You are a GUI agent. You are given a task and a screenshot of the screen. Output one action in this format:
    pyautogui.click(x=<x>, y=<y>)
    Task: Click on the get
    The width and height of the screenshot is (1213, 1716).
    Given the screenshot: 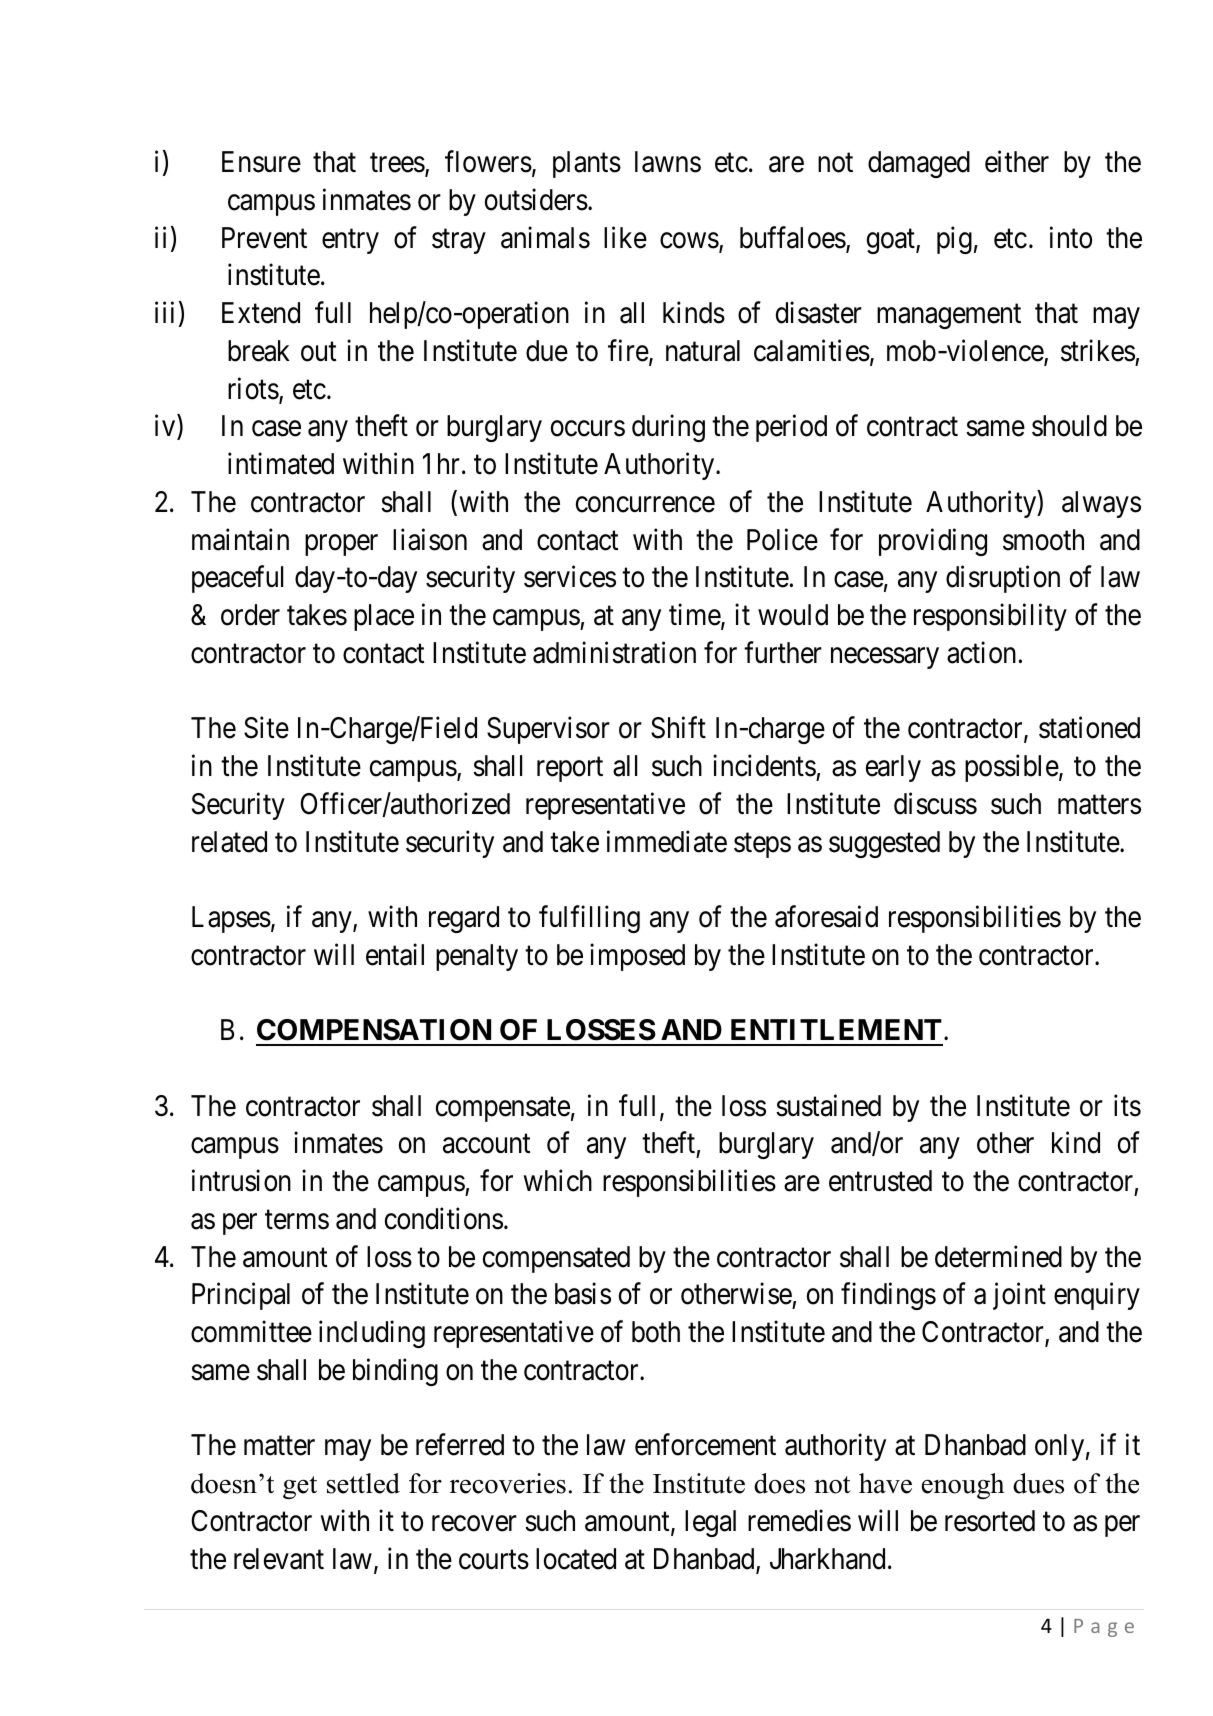 What is the action you would take?
    pyautogui.click(x=300, y=1487)
